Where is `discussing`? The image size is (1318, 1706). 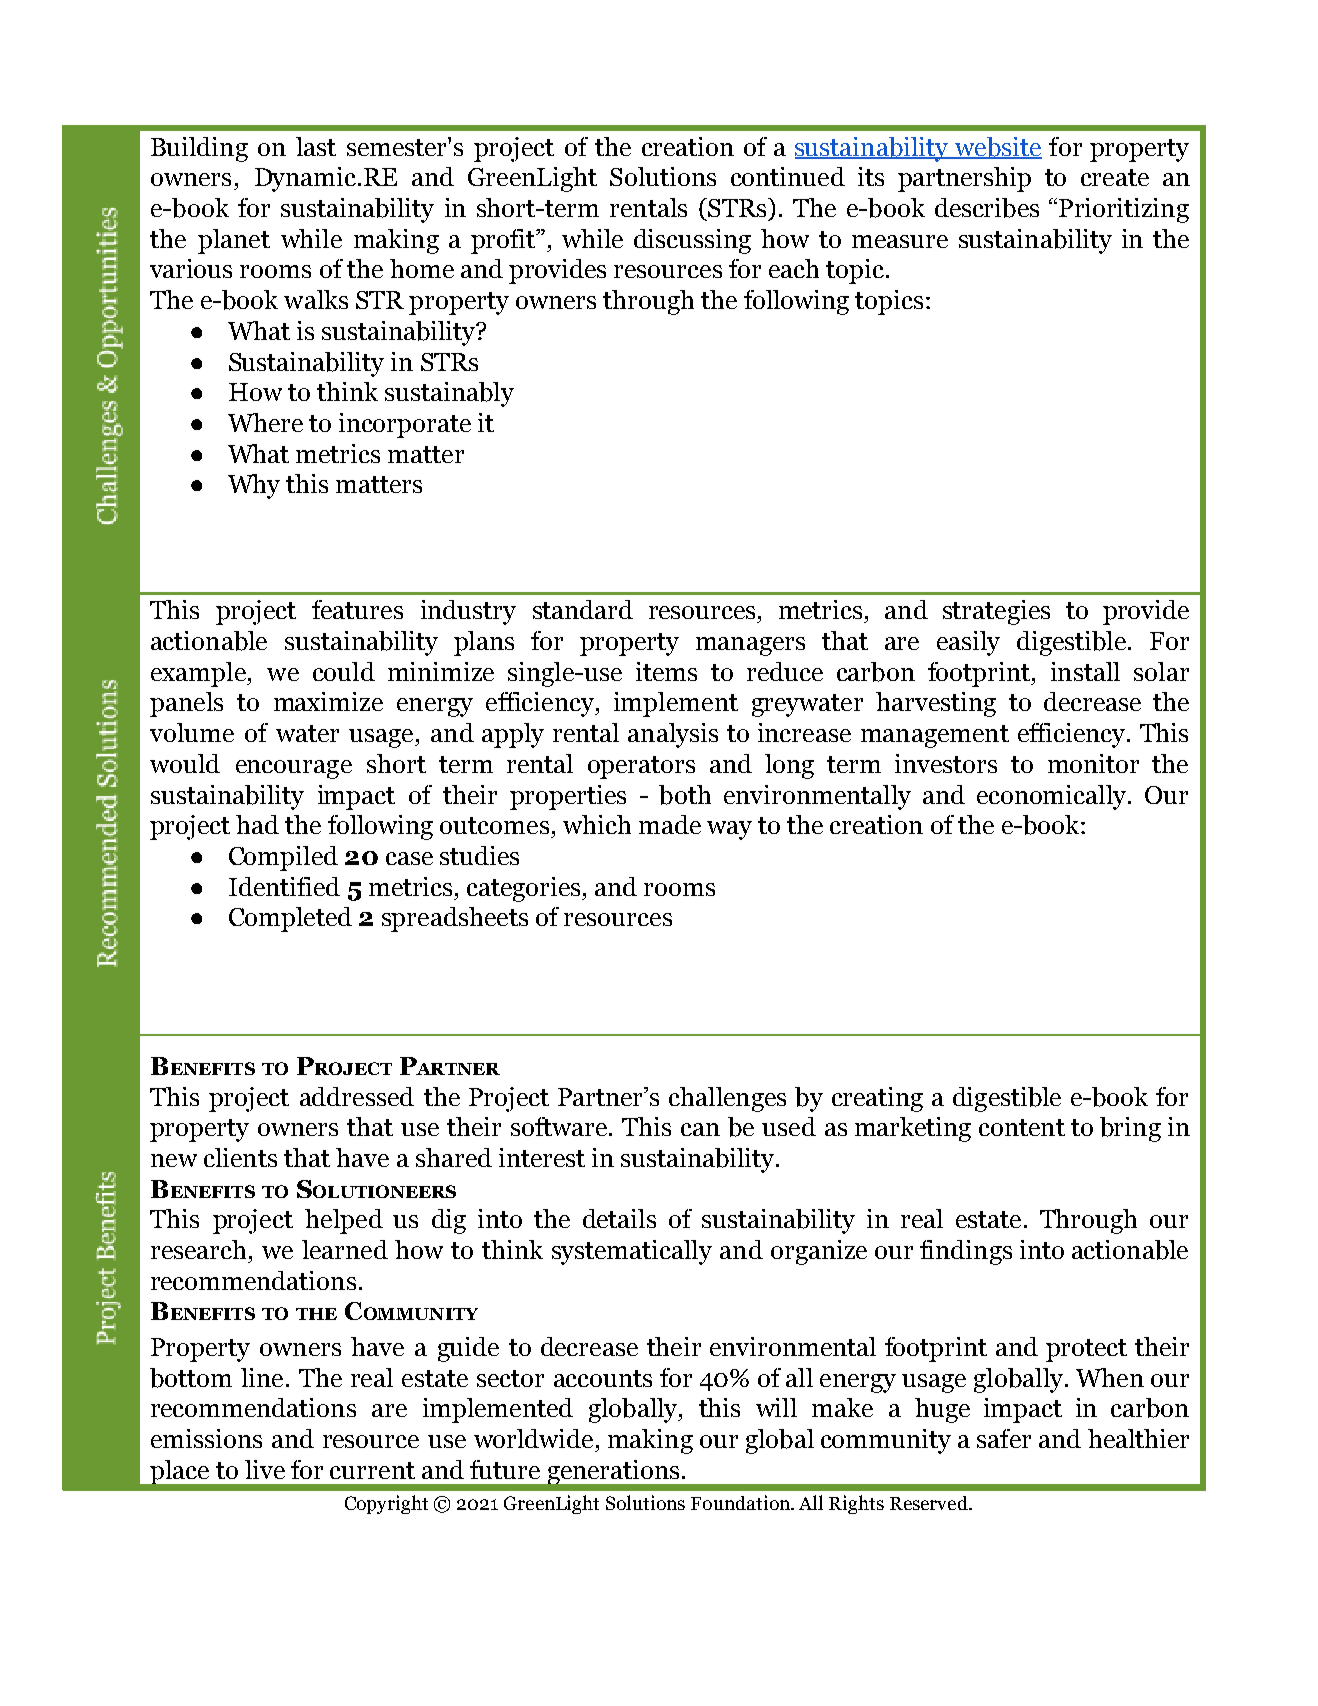 discussing is located at coordinates (692, 241).
